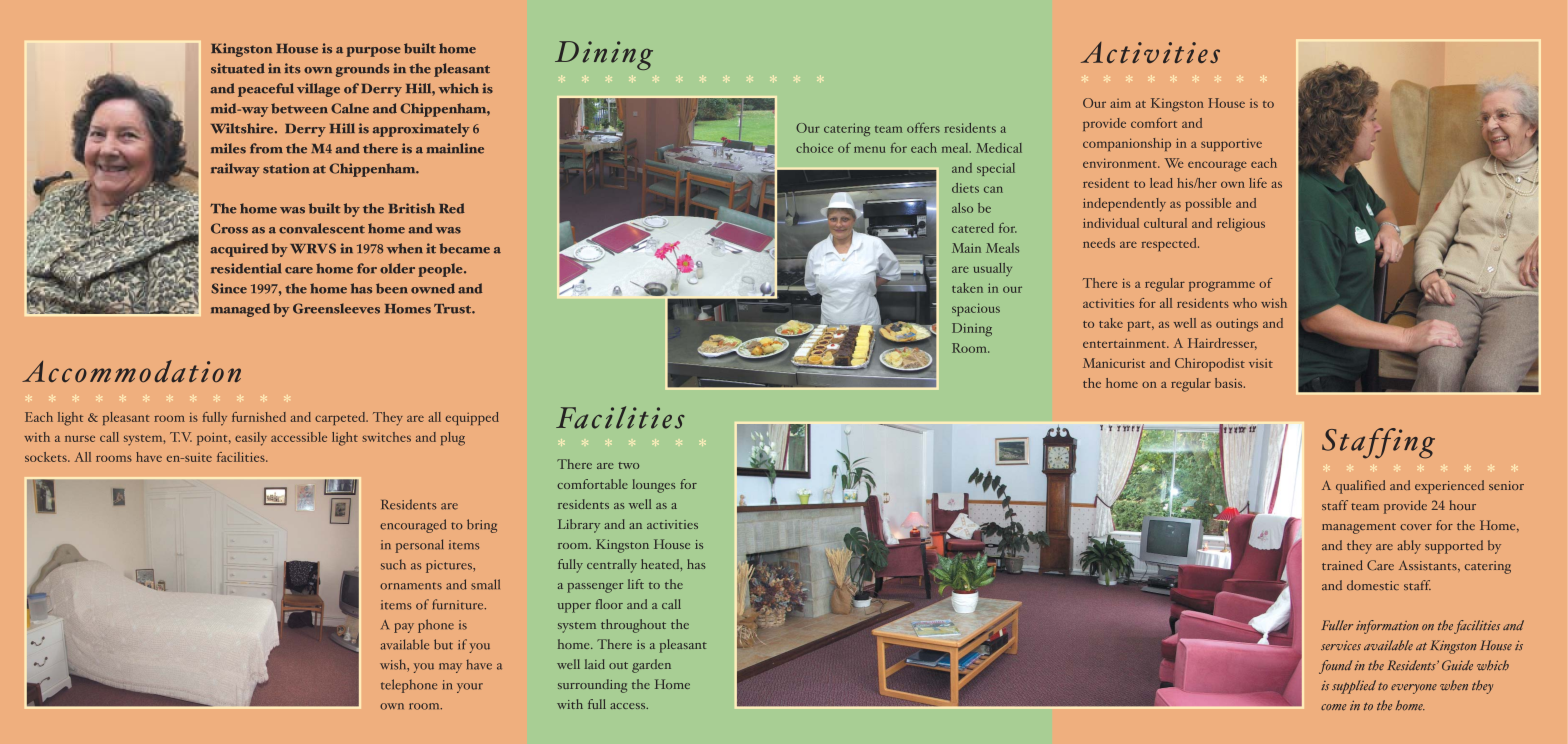 Image resolution: width=1568 pixels, height=744 pixels. What do you see at coordinates (131, 371) in the screenshot?
I see `Accommodation` at bounding box center [131, 371].
